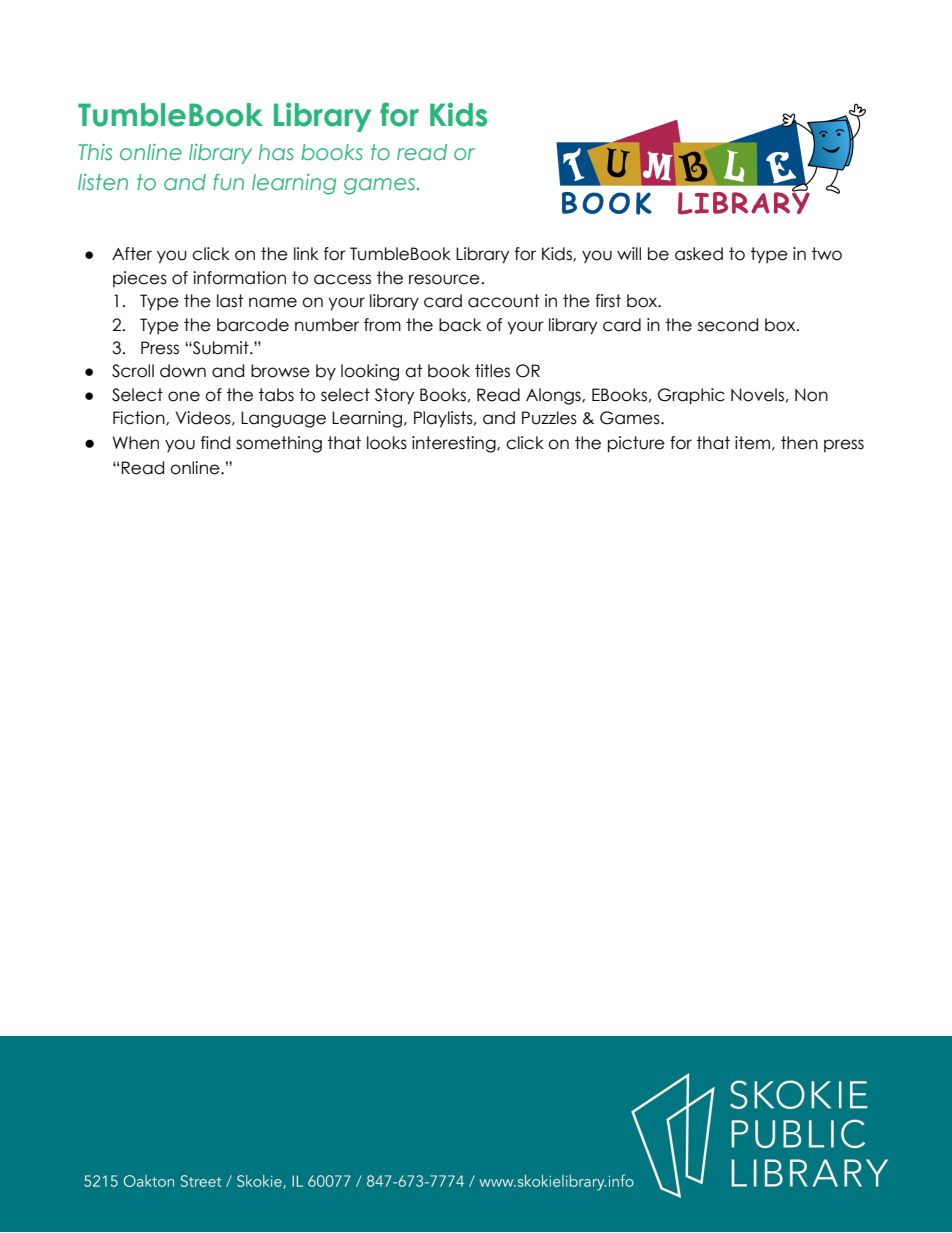 This screenshot has height=1233, width=952. Describe the element at coordinates (215, 443) in the screenshot. I see `find` at that location.
